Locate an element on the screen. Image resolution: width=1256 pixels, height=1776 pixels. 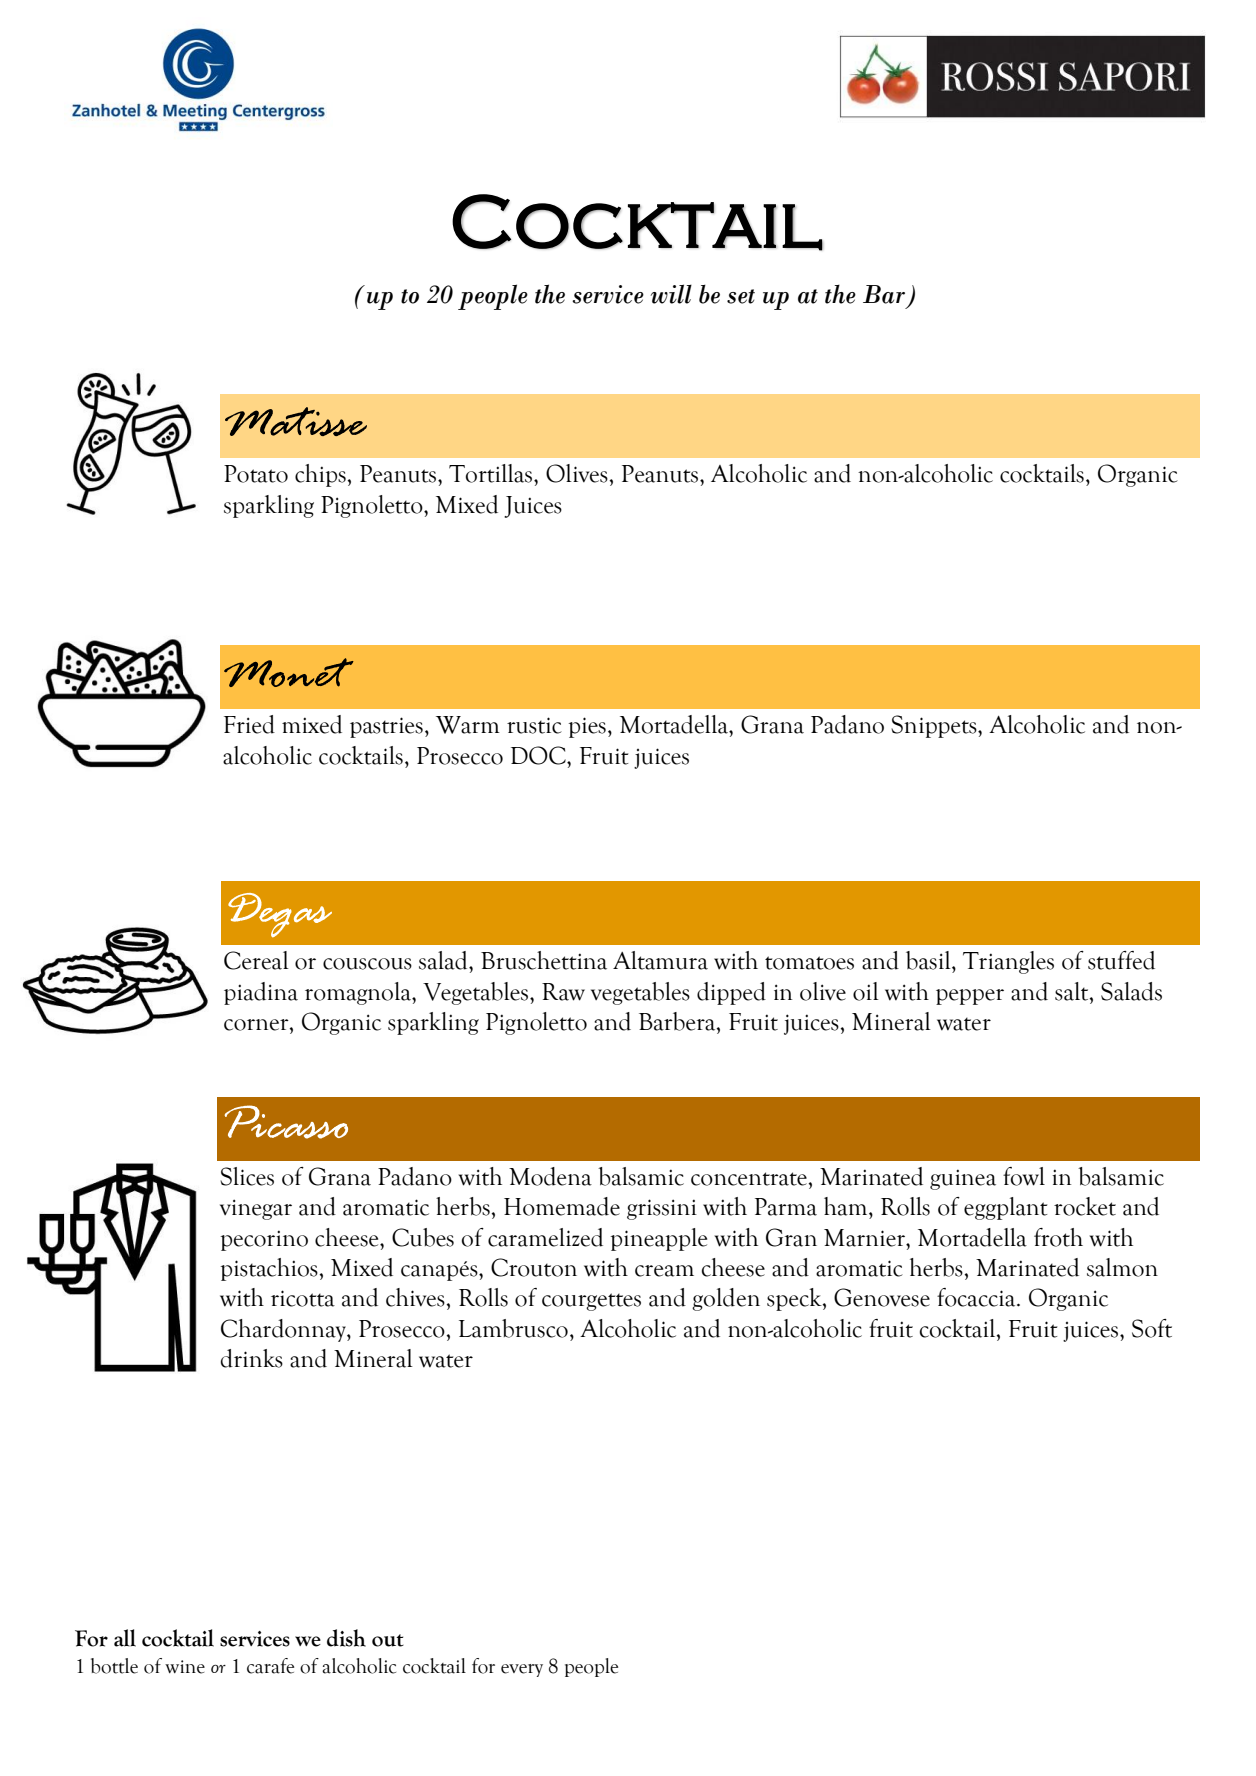
pies is located at coordinates (587, 727).
